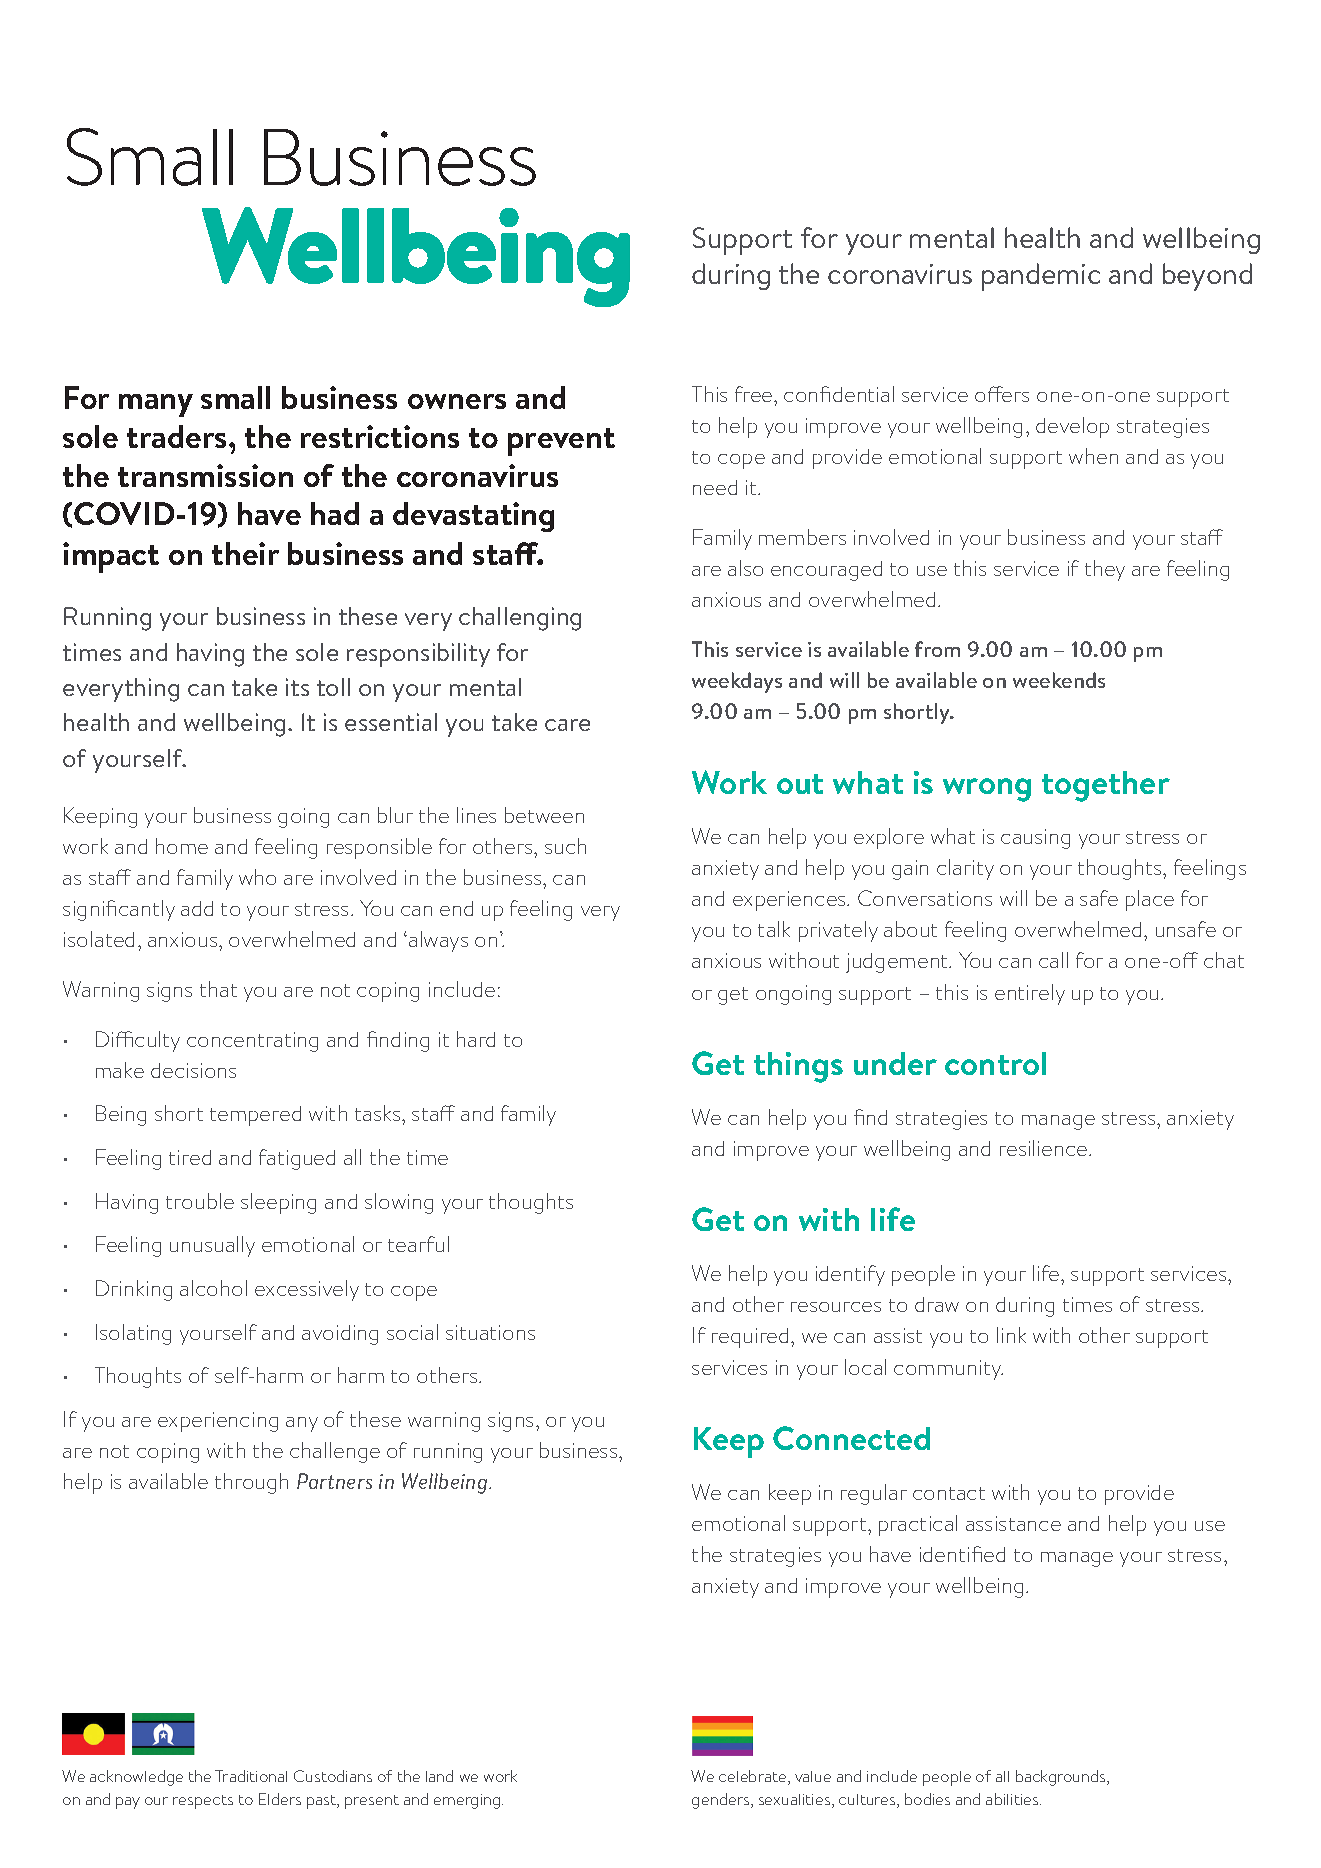 This screenshot has width=1321, height=1868. I want to click on such, so click(565, 846).
